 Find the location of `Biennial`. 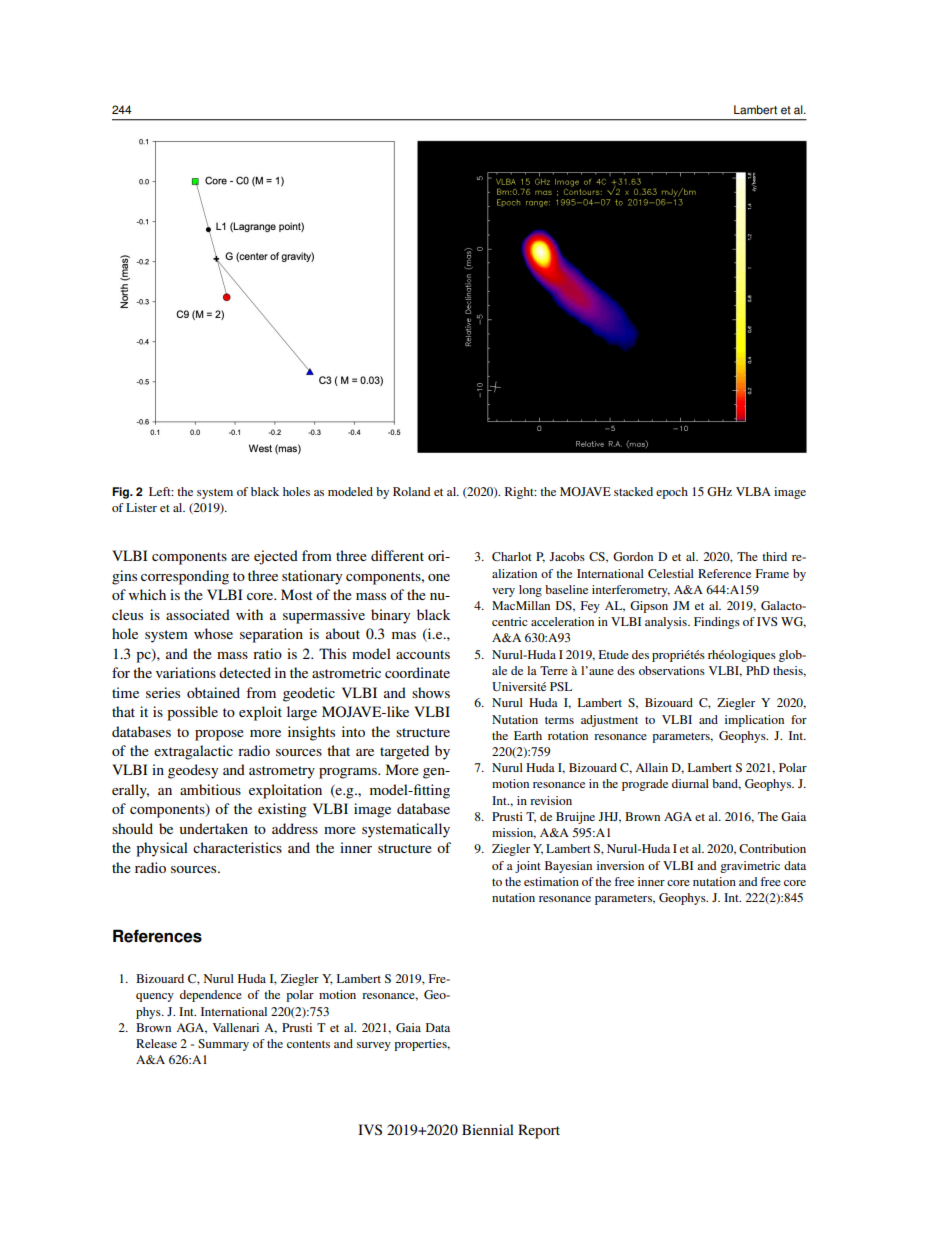

Biennial is located at coordinates (488, 1129).
